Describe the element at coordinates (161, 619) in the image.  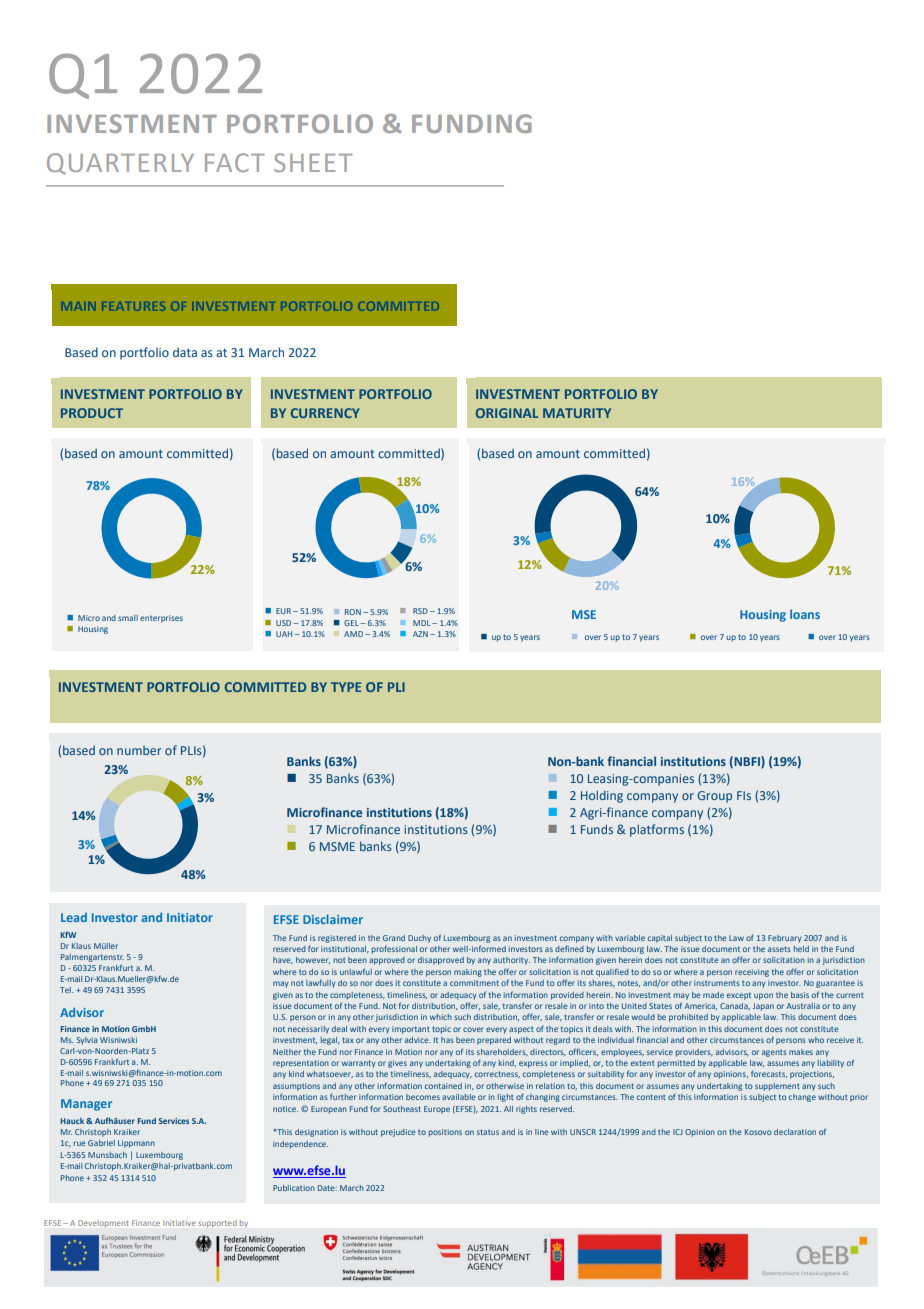
I see `enterprises` at that location.
